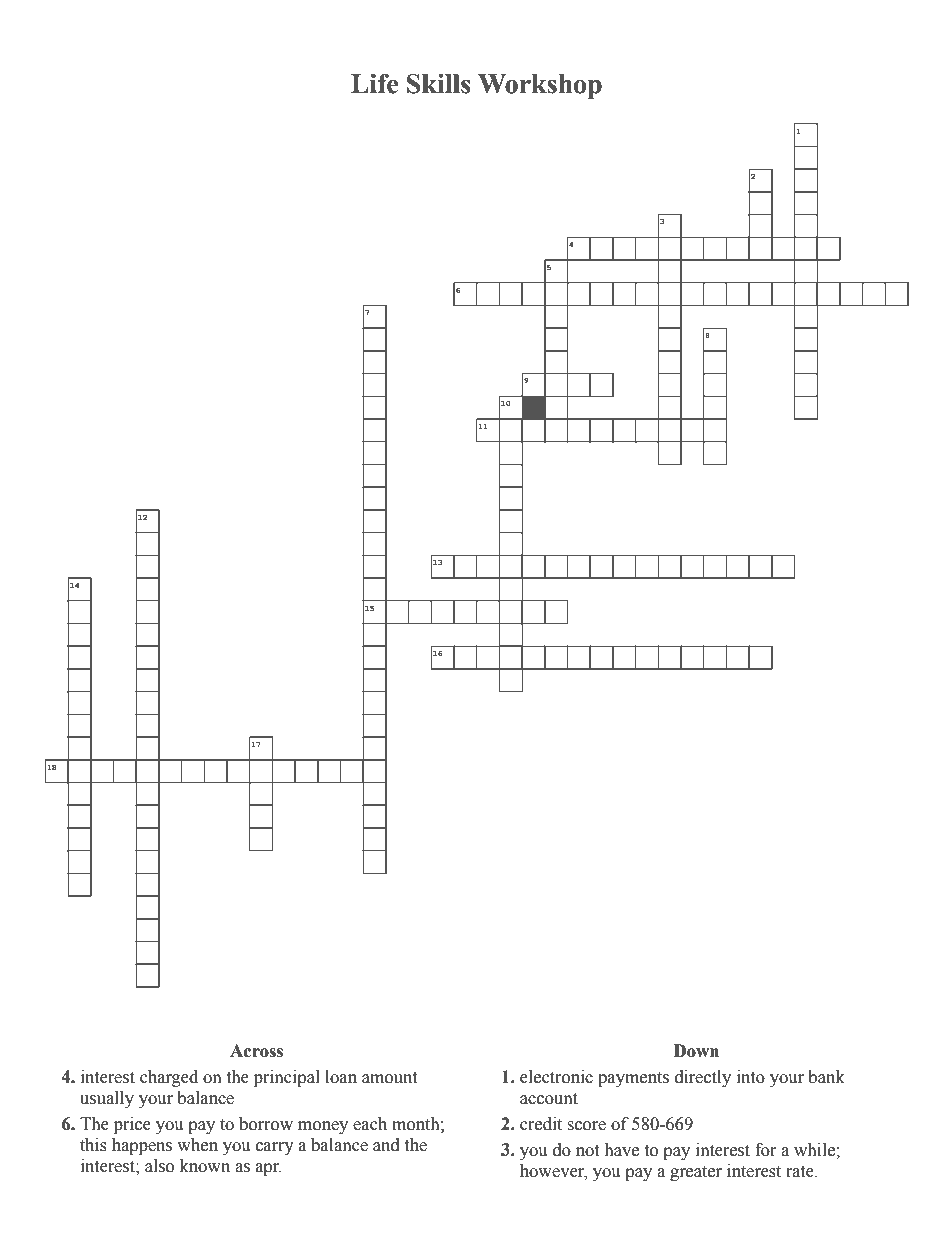  What do you see at coordinates (540, 86) in the page?
I see `Workshop` at bounding box center [540, 86].
